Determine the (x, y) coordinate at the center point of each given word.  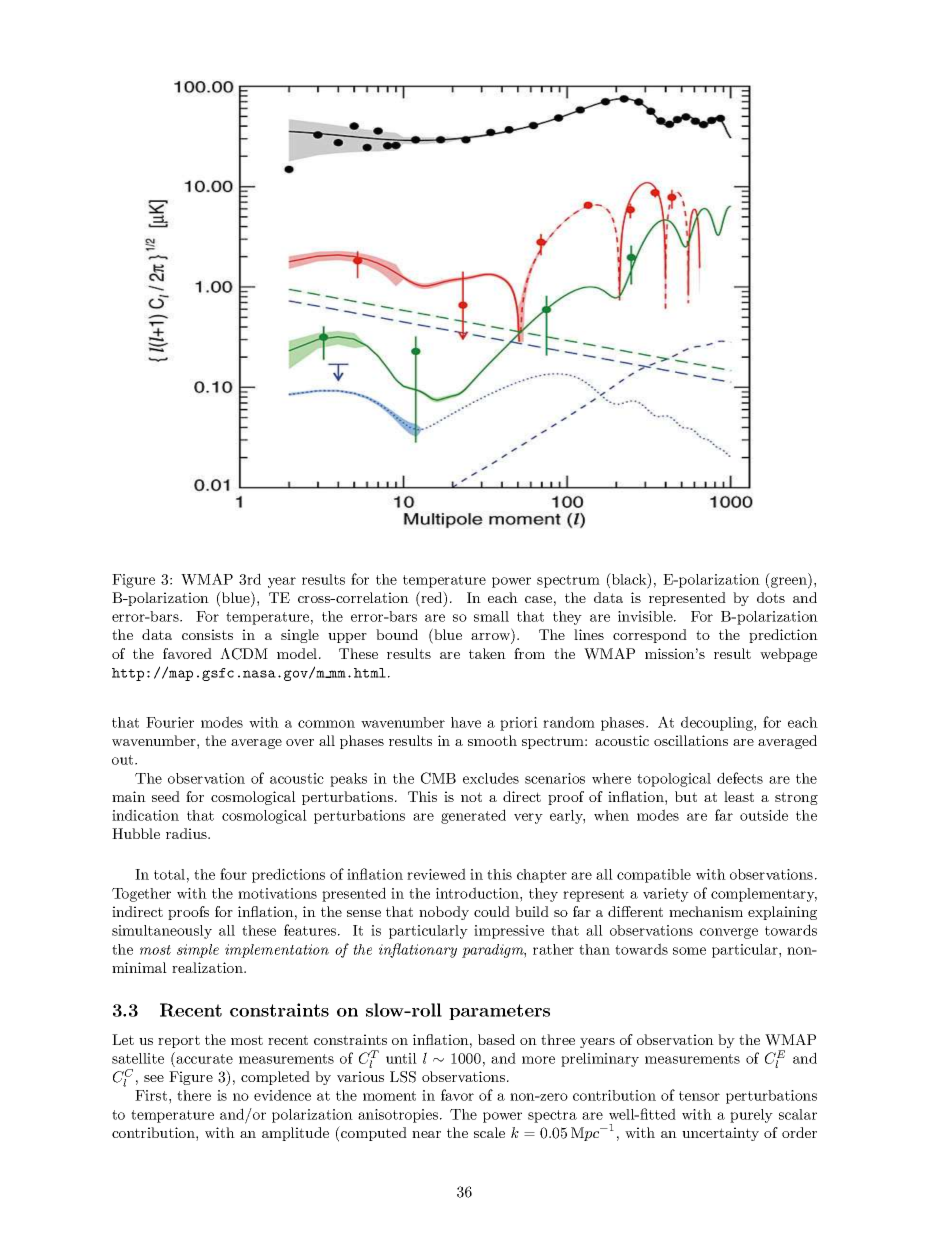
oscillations (691, 740)
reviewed (436, 874)
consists (207, 634)
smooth (492, 740)
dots (771, 597)
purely (751, 1116)
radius (187, 833)
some (689, 951)
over (300, 742)
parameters (499, 1012)
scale (489, 1132)
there (194, 1095)
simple (198, 951)
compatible (654, 876)
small (491, 616)
